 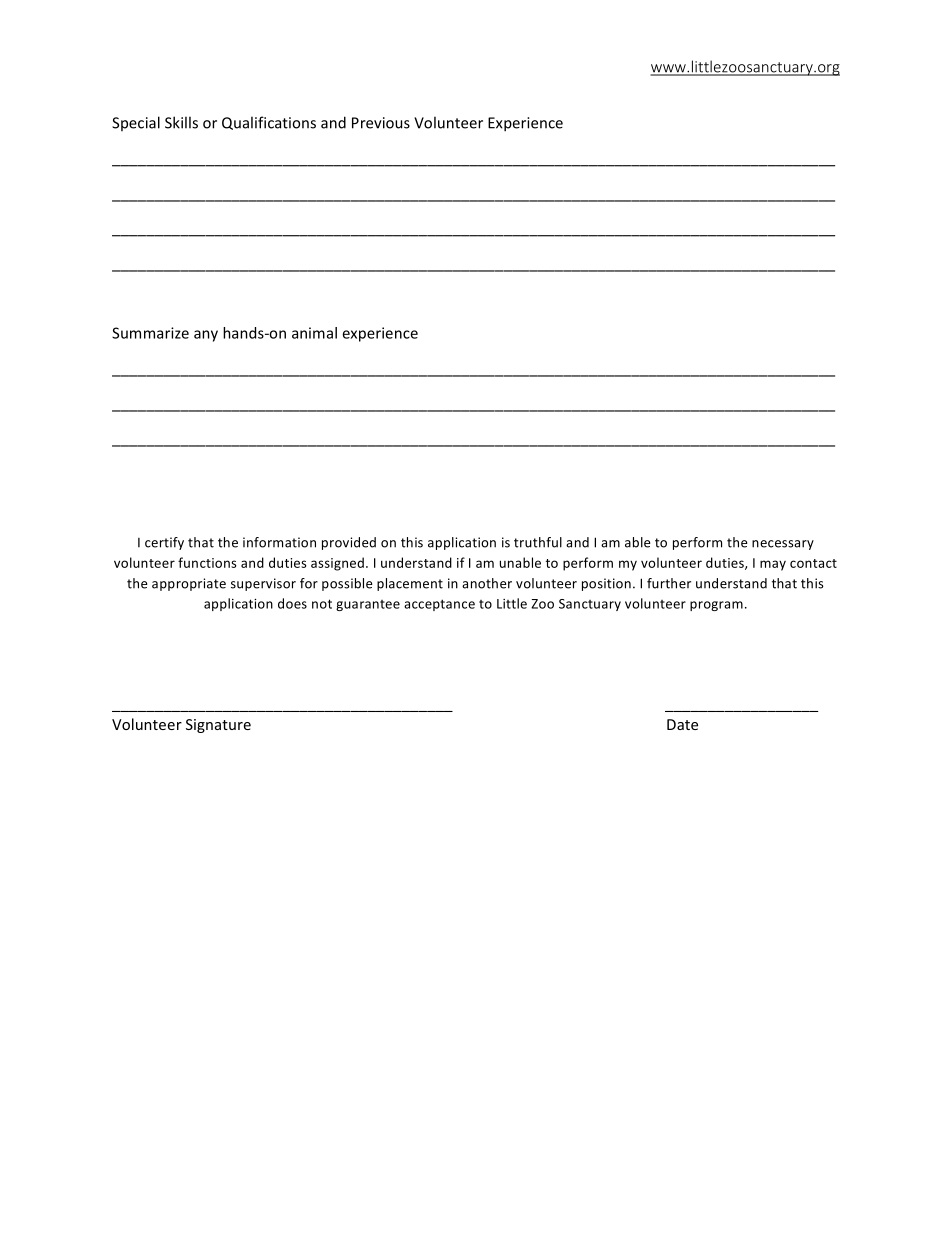 I want to click on Qualifications, so click(x=269, y=123).
